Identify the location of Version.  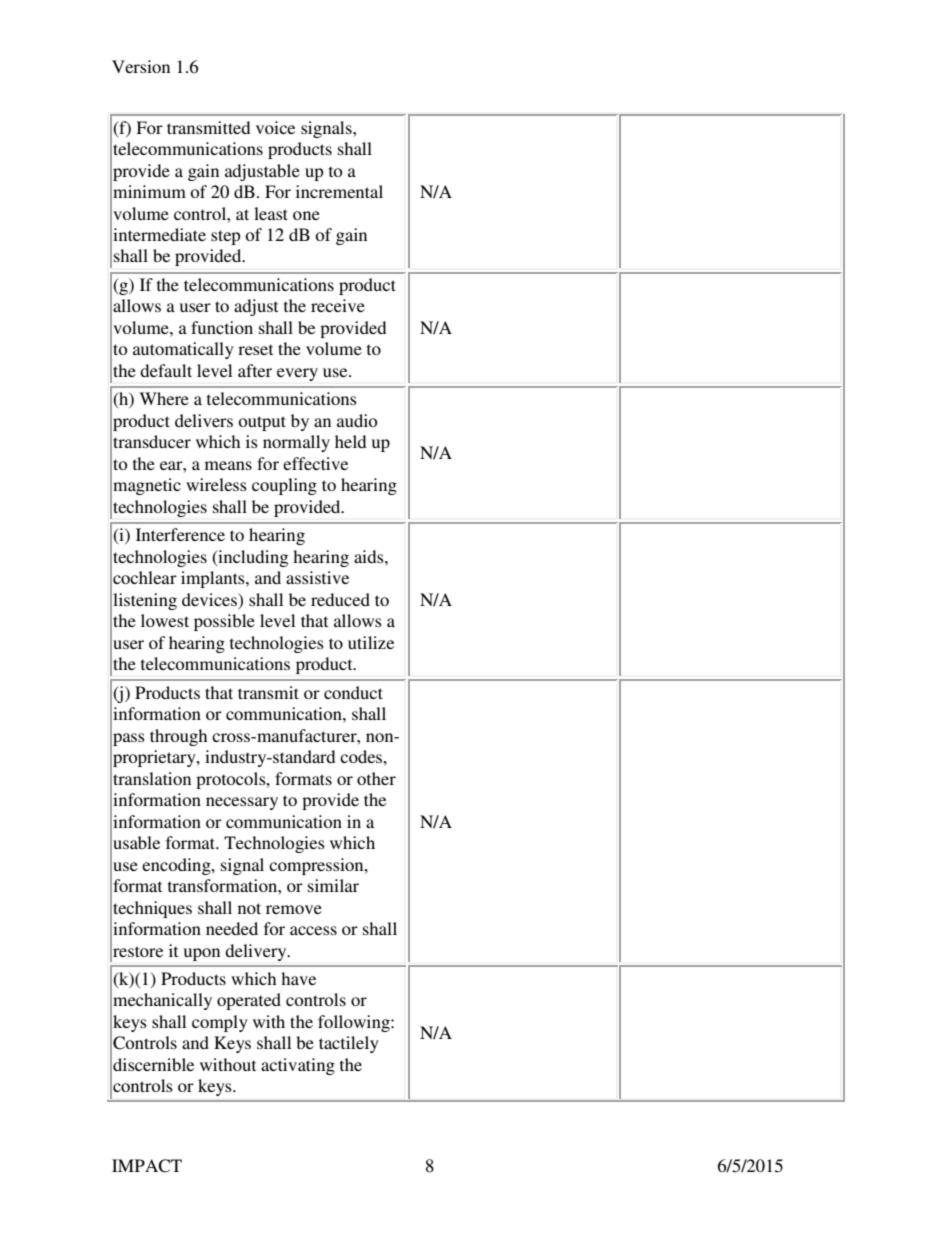
(141, 66).
